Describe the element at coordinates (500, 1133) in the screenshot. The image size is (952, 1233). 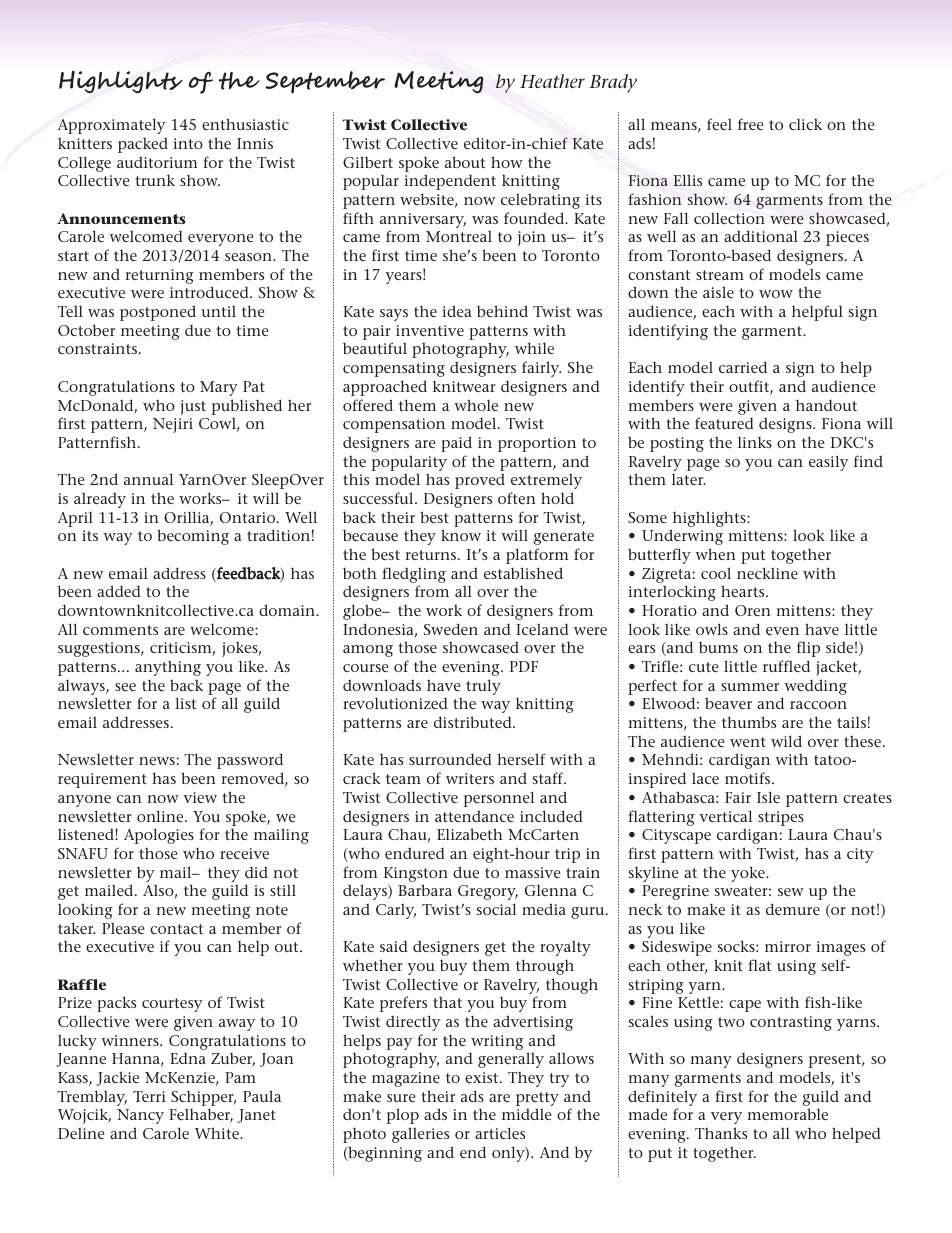
I see `articles` at that location.
